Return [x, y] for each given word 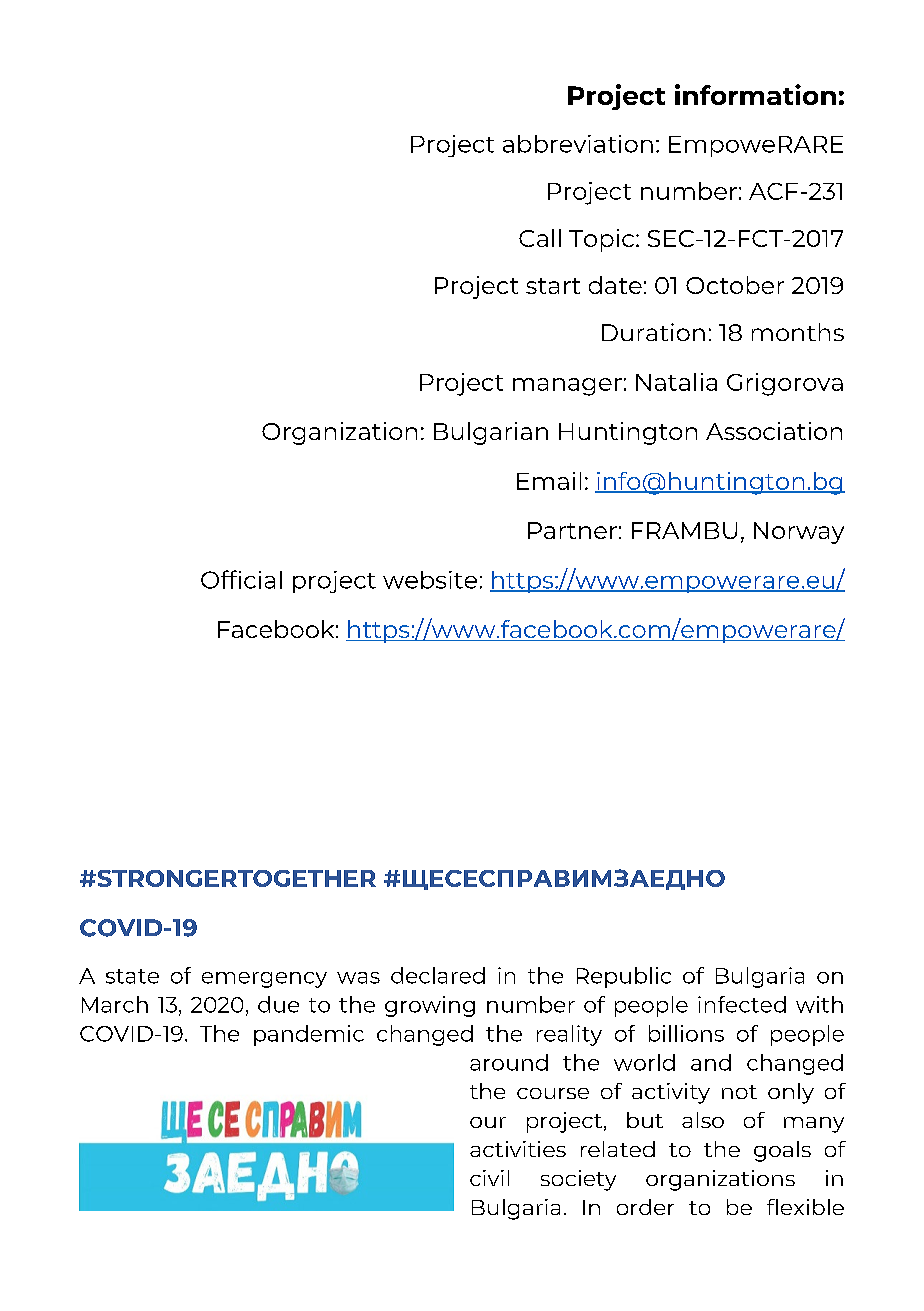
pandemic [309, 1035]
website [430, 580]
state [132, 976]
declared [438, 975]
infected [742, 1004]
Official [241, 579]
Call [540, 238]
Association [774, 431]
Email [549, 481]
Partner [572, 530]
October [735, 285]
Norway [799, 533]
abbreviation [578, 144]
